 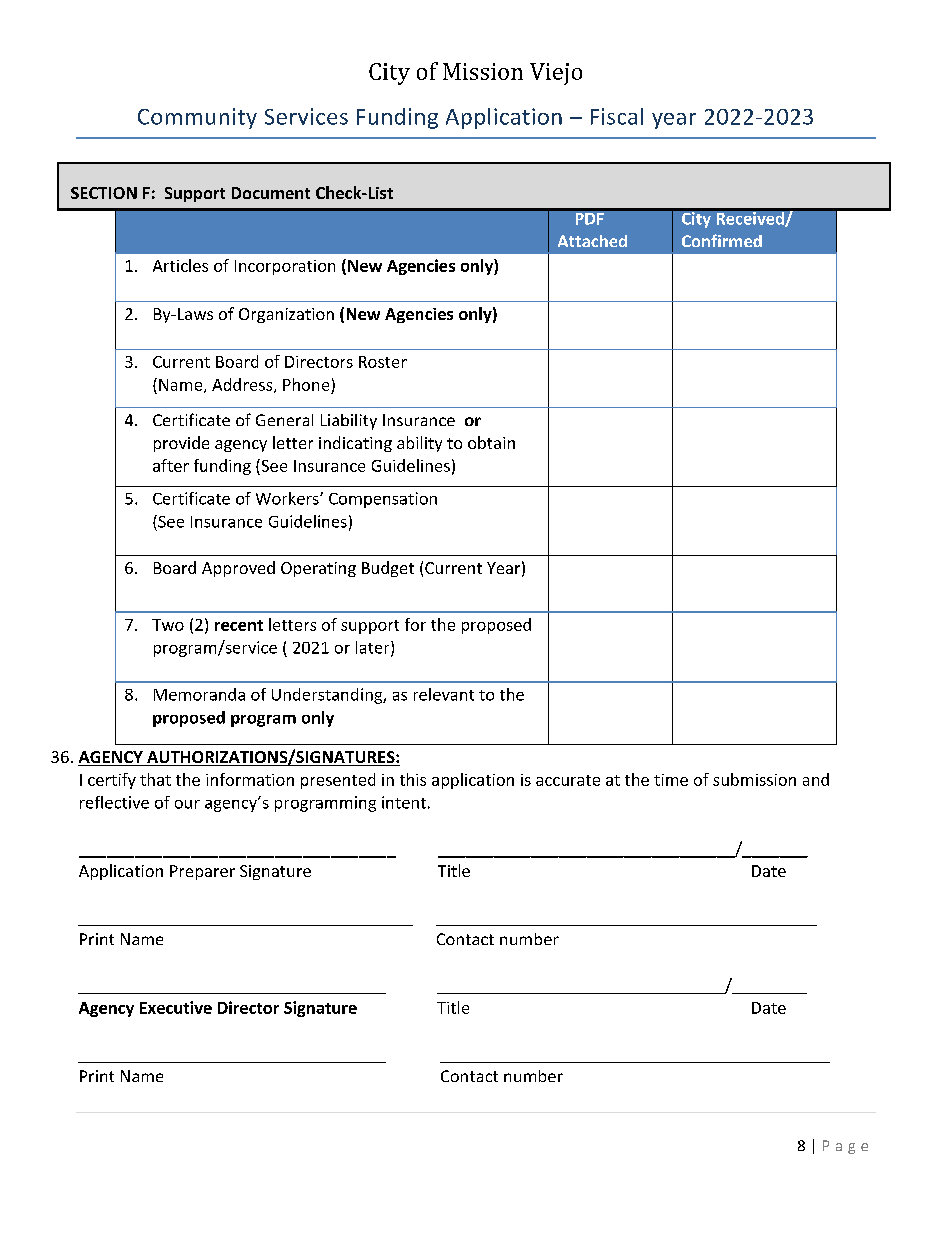 What do you see at coordinates (671, 780) in the document?
I see `time` at bounding box center [671, 780].
